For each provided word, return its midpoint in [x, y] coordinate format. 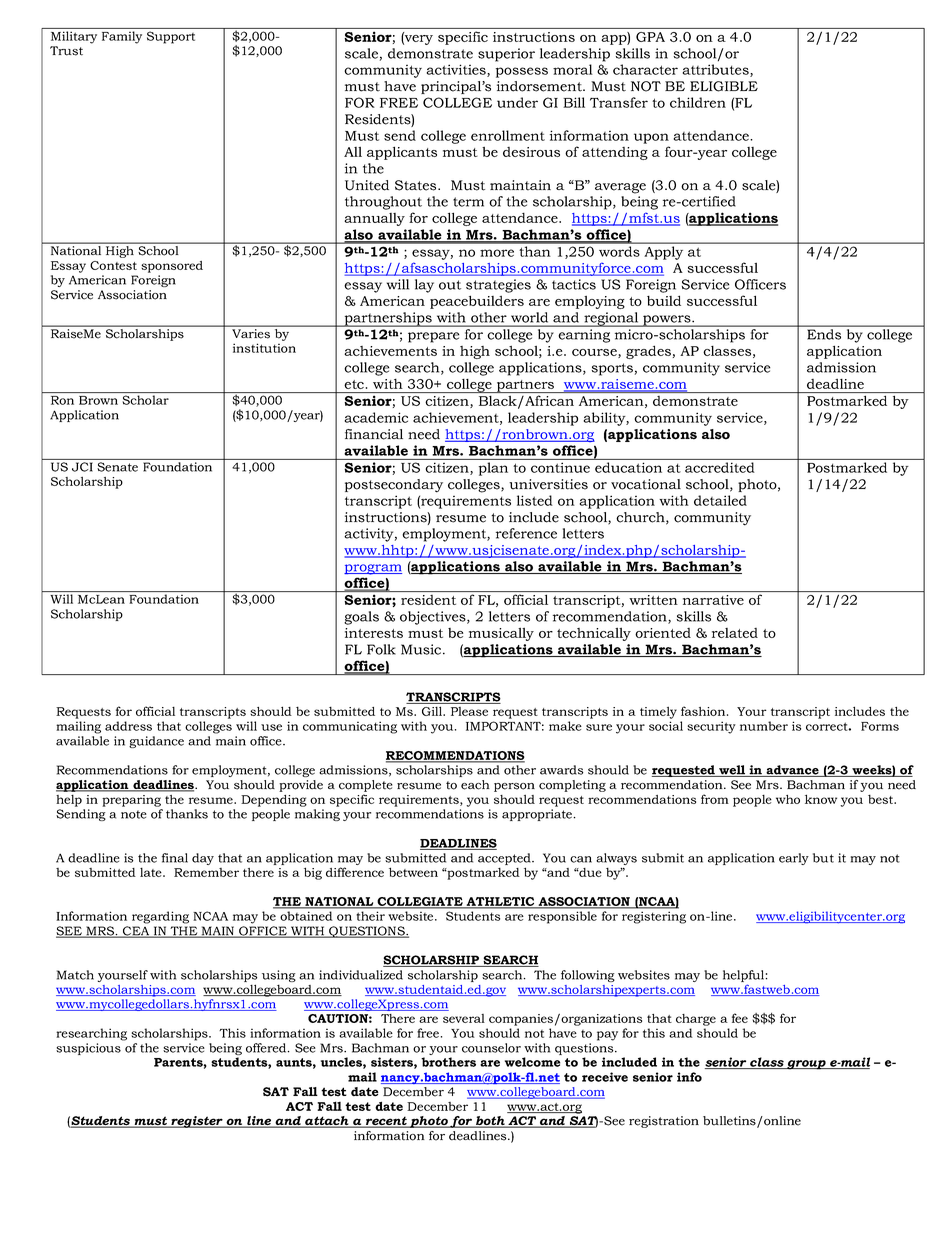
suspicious [88, 1049]
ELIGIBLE [724, 86]
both [490, 1122]
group [806, 1065]
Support [171, 37]
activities [457, 70]
